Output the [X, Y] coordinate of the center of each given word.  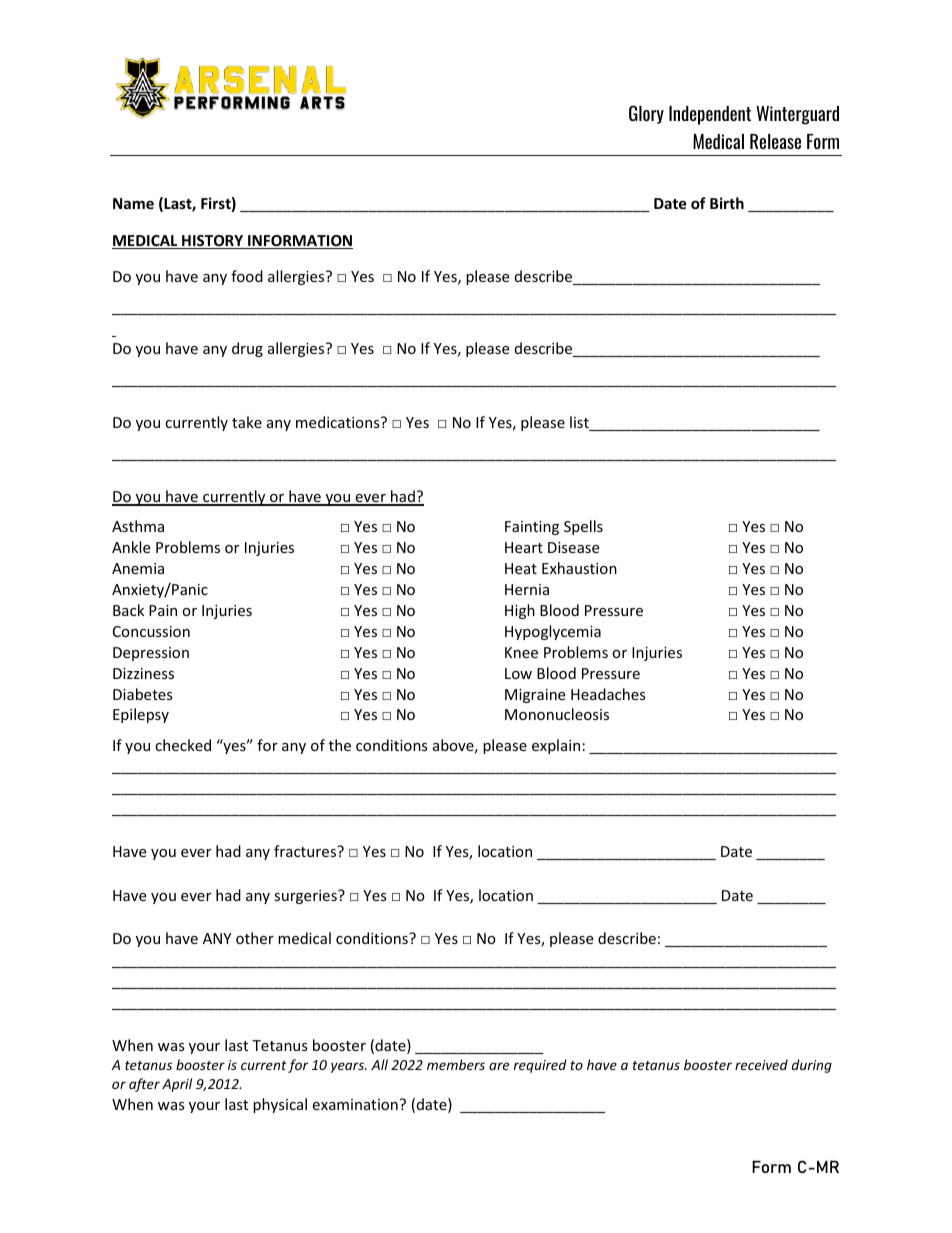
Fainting [532, 528]
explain [556, 746]
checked [183, 745]
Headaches [608, 694]
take [247, 422]
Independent [710, 115]
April [177, 1085]
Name [133, 203]
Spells [583, 527]
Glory [646, 114]
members [456, 1064]
